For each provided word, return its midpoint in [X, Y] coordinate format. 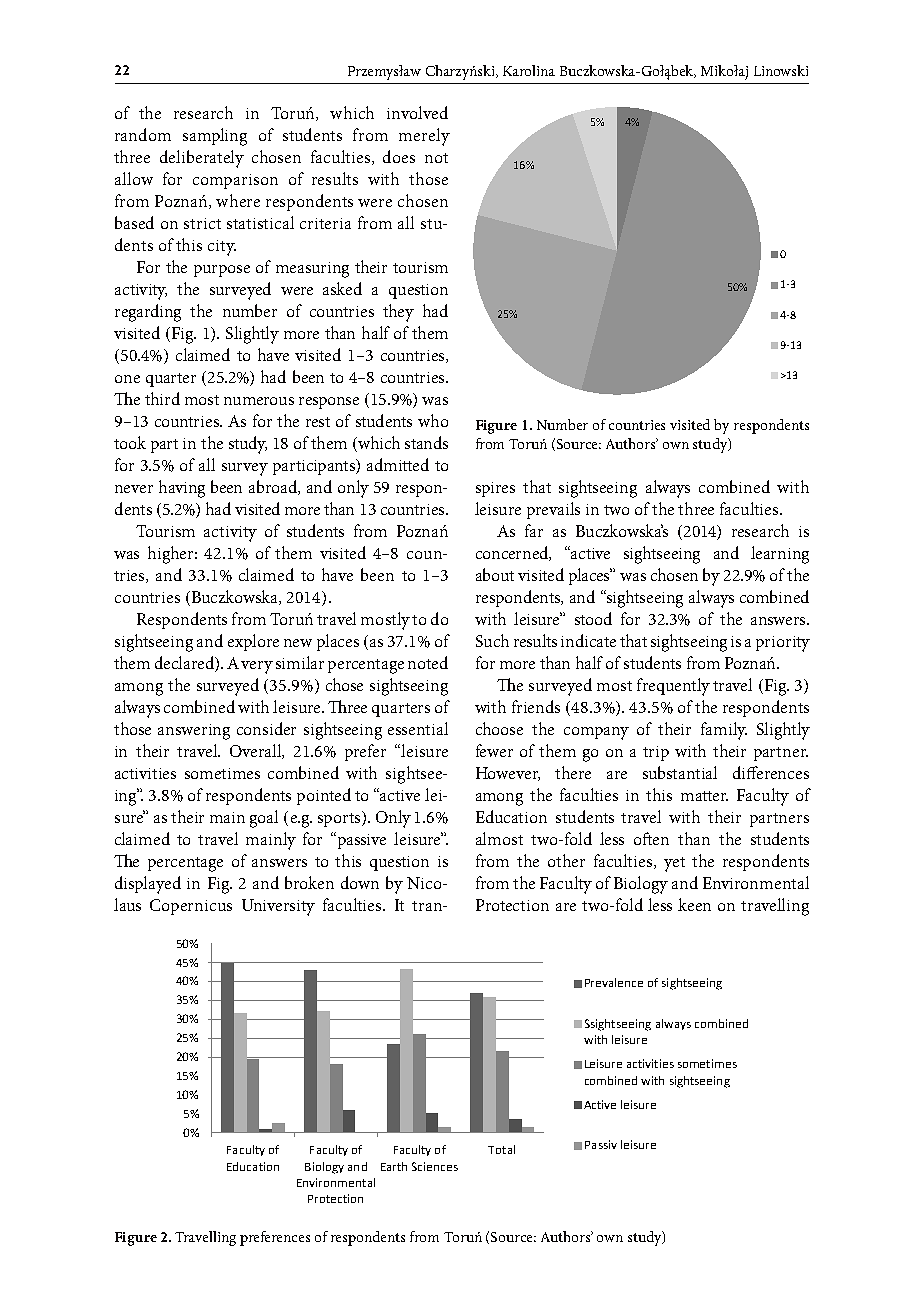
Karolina [529, 70]
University [278, 907]
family [724, 731]
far [534, 530]
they [398, 313]
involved [417, 112]
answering [194, 732]
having [182, 489]
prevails [553, 510]
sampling [215, 137]
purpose [222, 271]
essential [418, 728]
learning [780, 555]
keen [694, 904]
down [360, 882]
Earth [394, 1166]
